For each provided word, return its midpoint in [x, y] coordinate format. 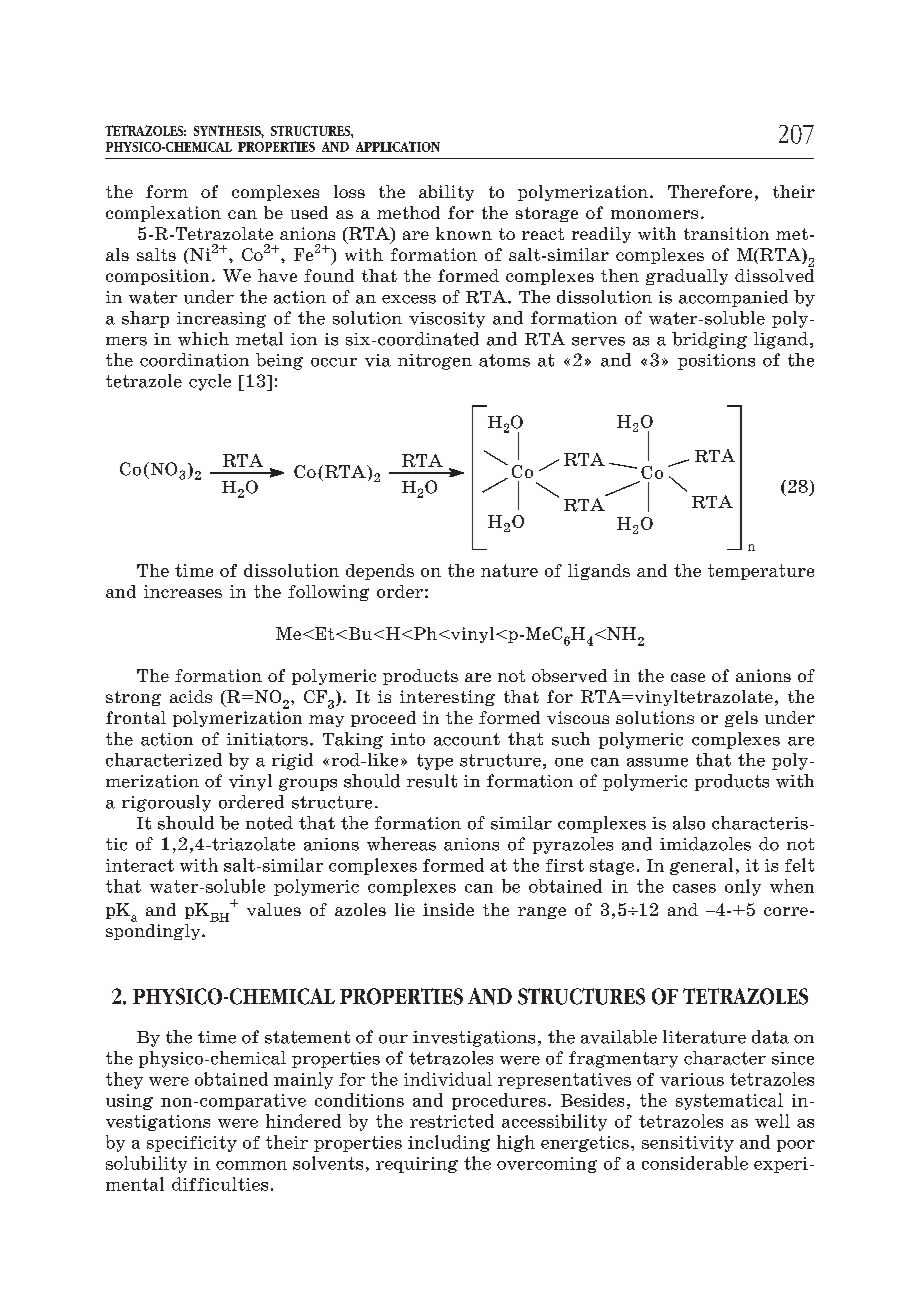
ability [446, 193]
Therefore [710, 191]
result [432, 781]
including [449, 1143]
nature [509, 570]
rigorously [166, 803]
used [309, 212]
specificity [192, 1144]
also [689, 823]
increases [183, 591]
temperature [761, 572]
